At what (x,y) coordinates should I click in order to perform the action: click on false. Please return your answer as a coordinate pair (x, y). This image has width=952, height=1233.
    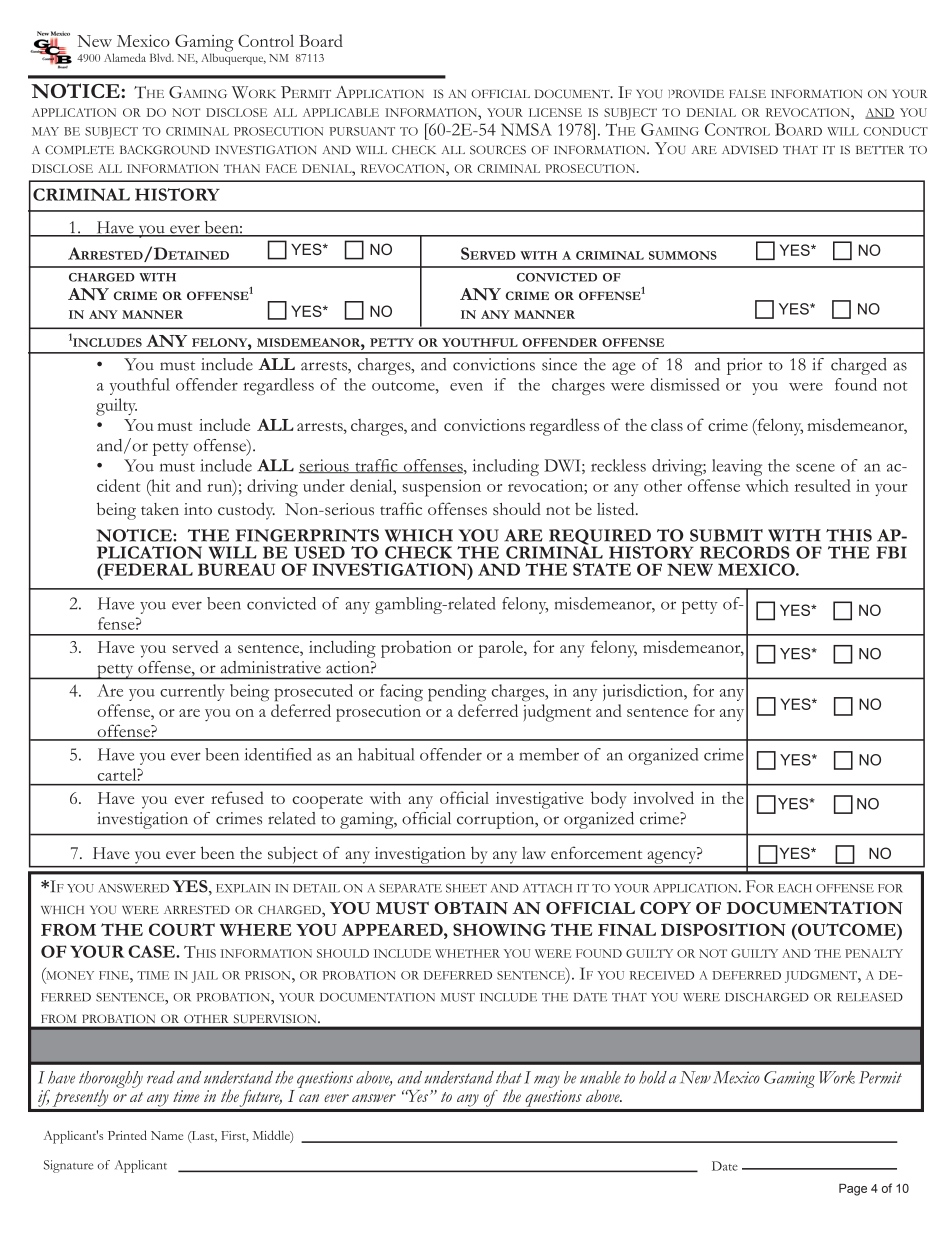
    Looking at the image, I should click on (747, 93).
